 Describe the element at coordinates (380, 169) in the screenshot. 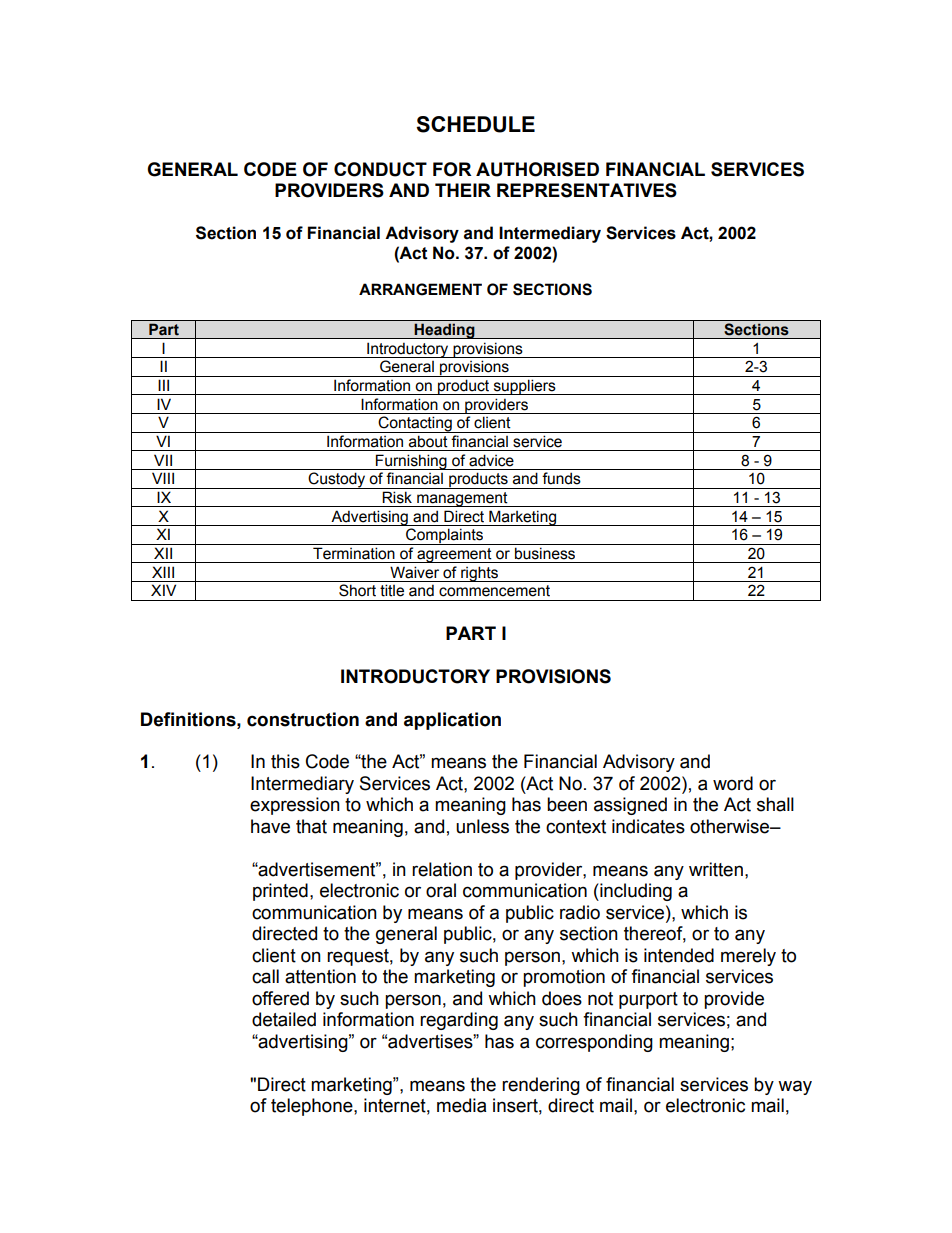

I see `CONDUCT` at that location.
